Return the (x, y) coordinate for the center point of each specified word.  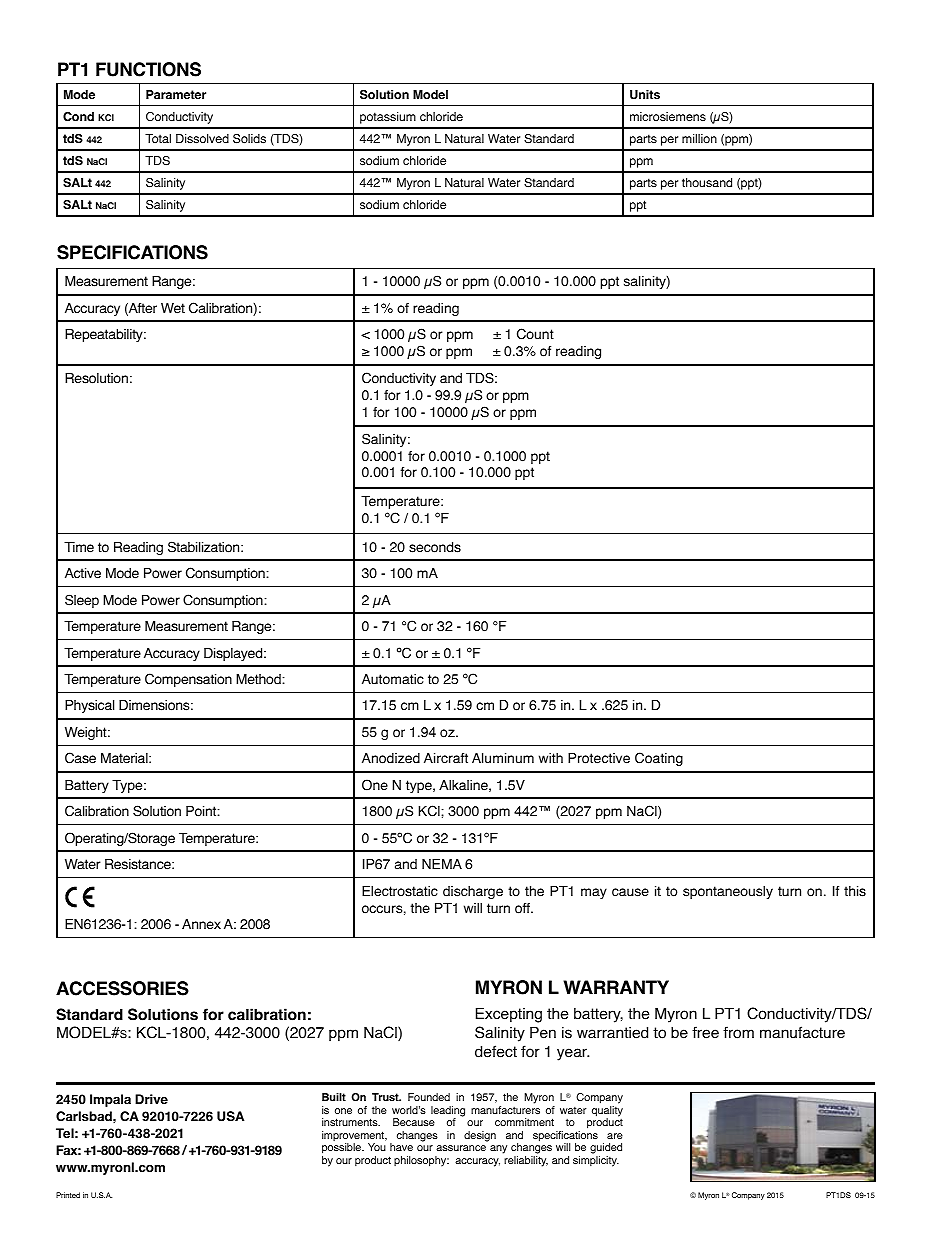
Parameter (176, 94)
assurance (461, 1148)
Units (645, 95)
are (615, 1136)
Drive (151, 1099)
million (699, 139)
